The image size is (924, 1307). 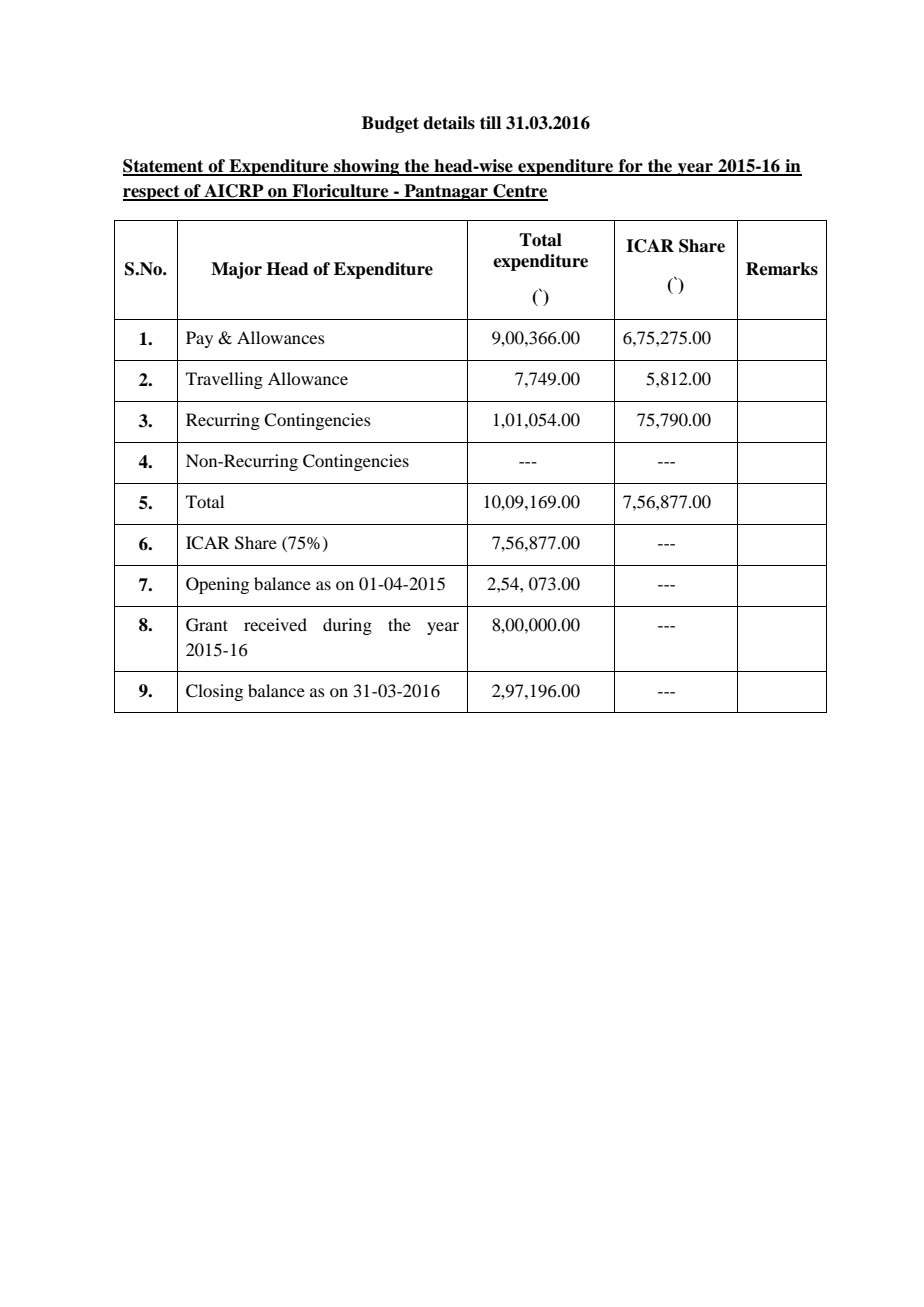 I want to click on Statement, so click(x=164, y=167).
